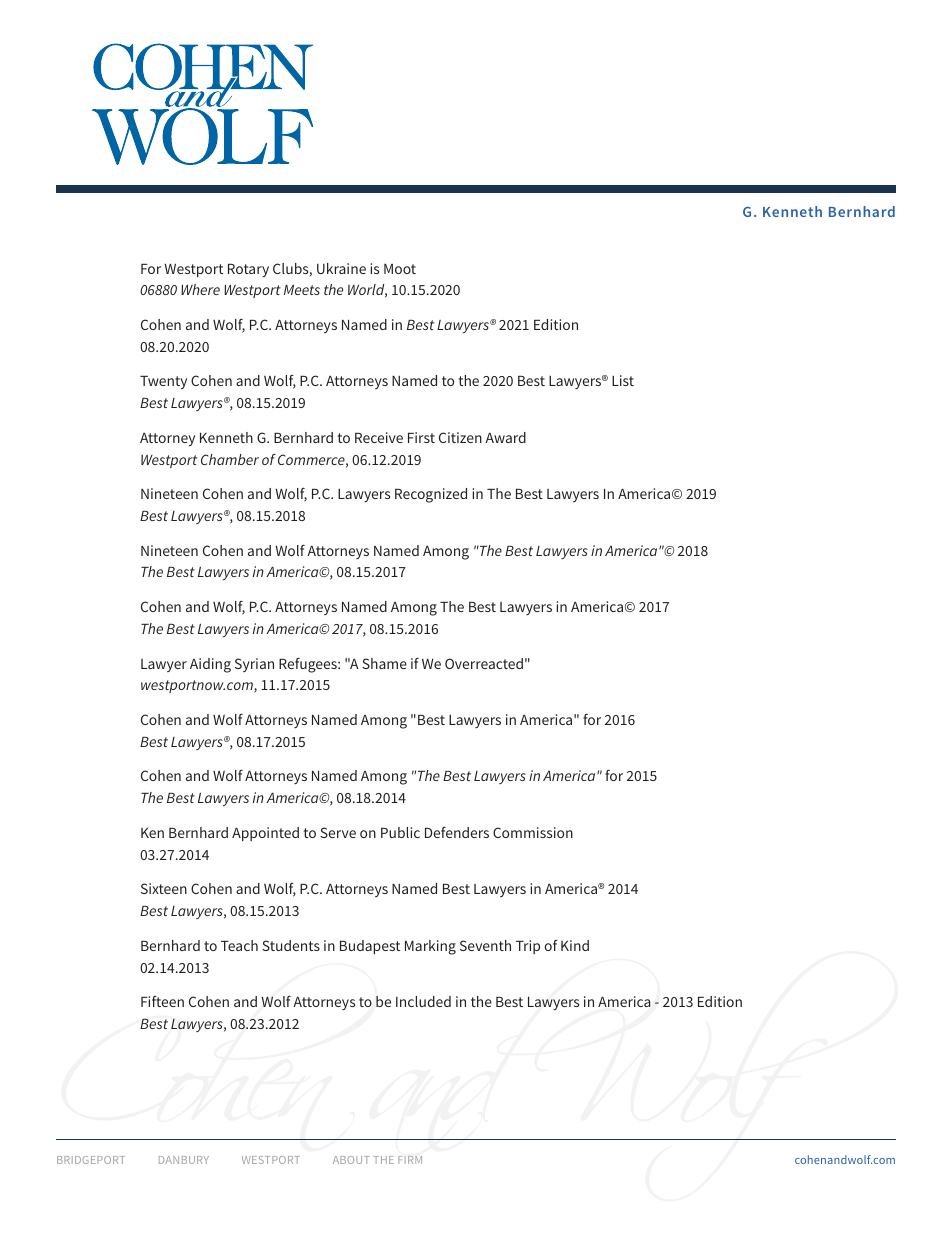 The image size is (952, 1233). What do you see at coordinates (410, 1160) in the image?
I see `FIRM` at bounding box center [410, 1160].
